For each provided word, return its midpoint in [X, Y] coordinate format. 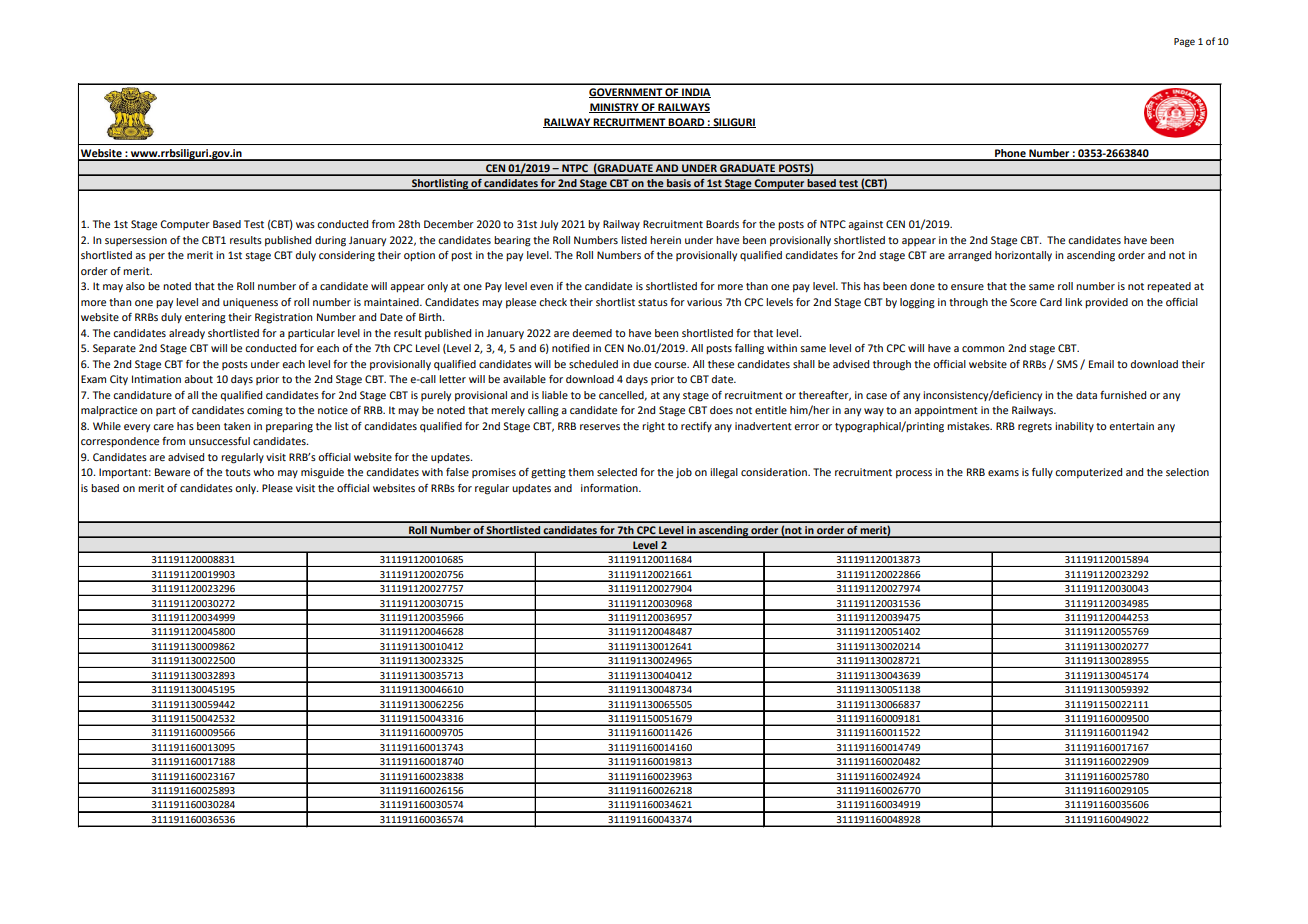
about [198, 379]
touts [238, 472]
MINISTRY [615, 108]
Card [1051, 302]
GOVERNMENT [626, 93]
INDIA [695, 93]
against [865, 225]
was [305, 225]
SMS [1067, 364]
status [653, 302]
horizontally [1023, 256]
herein [665, 240]
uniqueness [250, 303]
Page [1184, 42]
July [549, 225]
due [642, 364]
